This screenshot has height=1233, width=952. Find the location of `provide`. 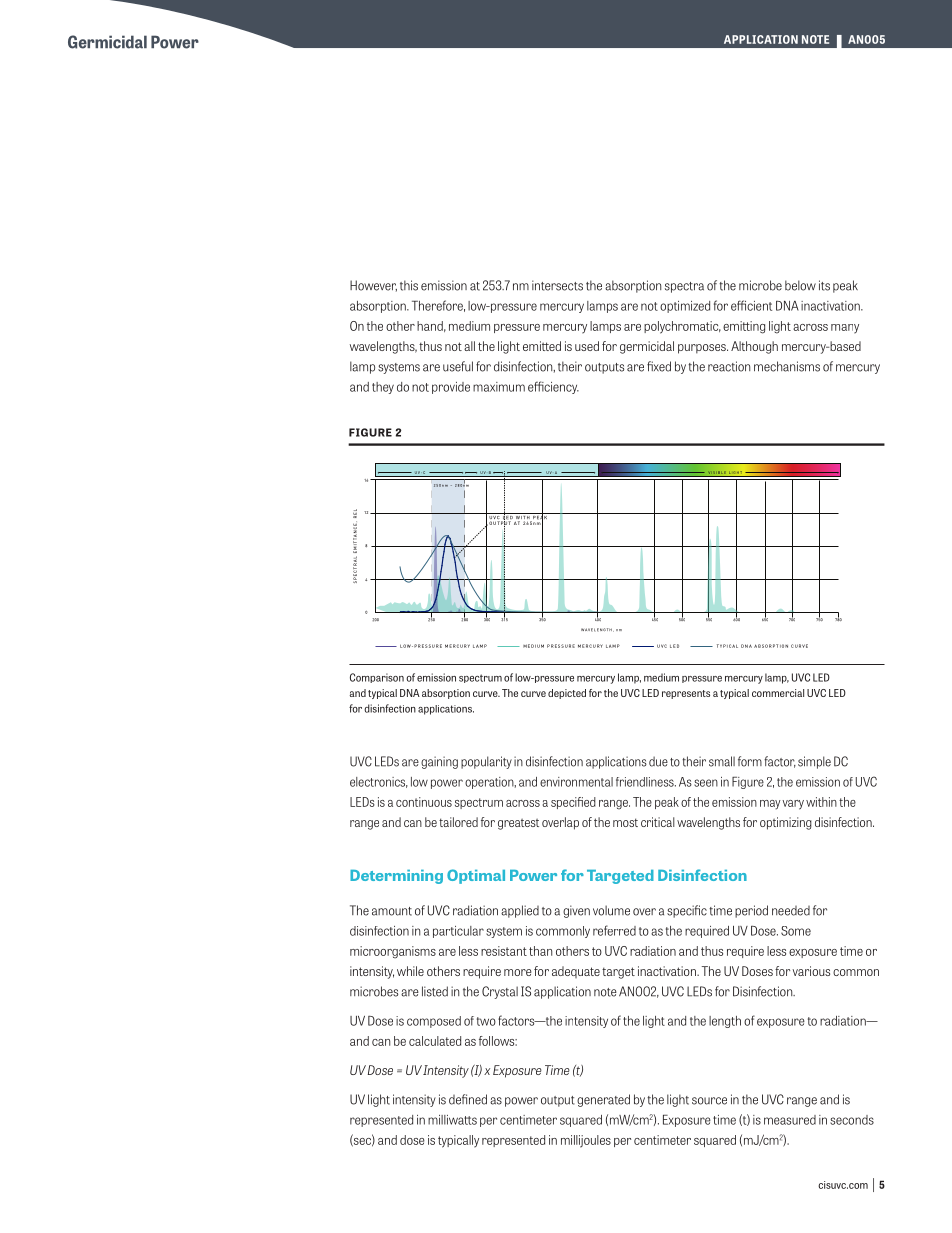

provide is located at coordinates (451, 388).
